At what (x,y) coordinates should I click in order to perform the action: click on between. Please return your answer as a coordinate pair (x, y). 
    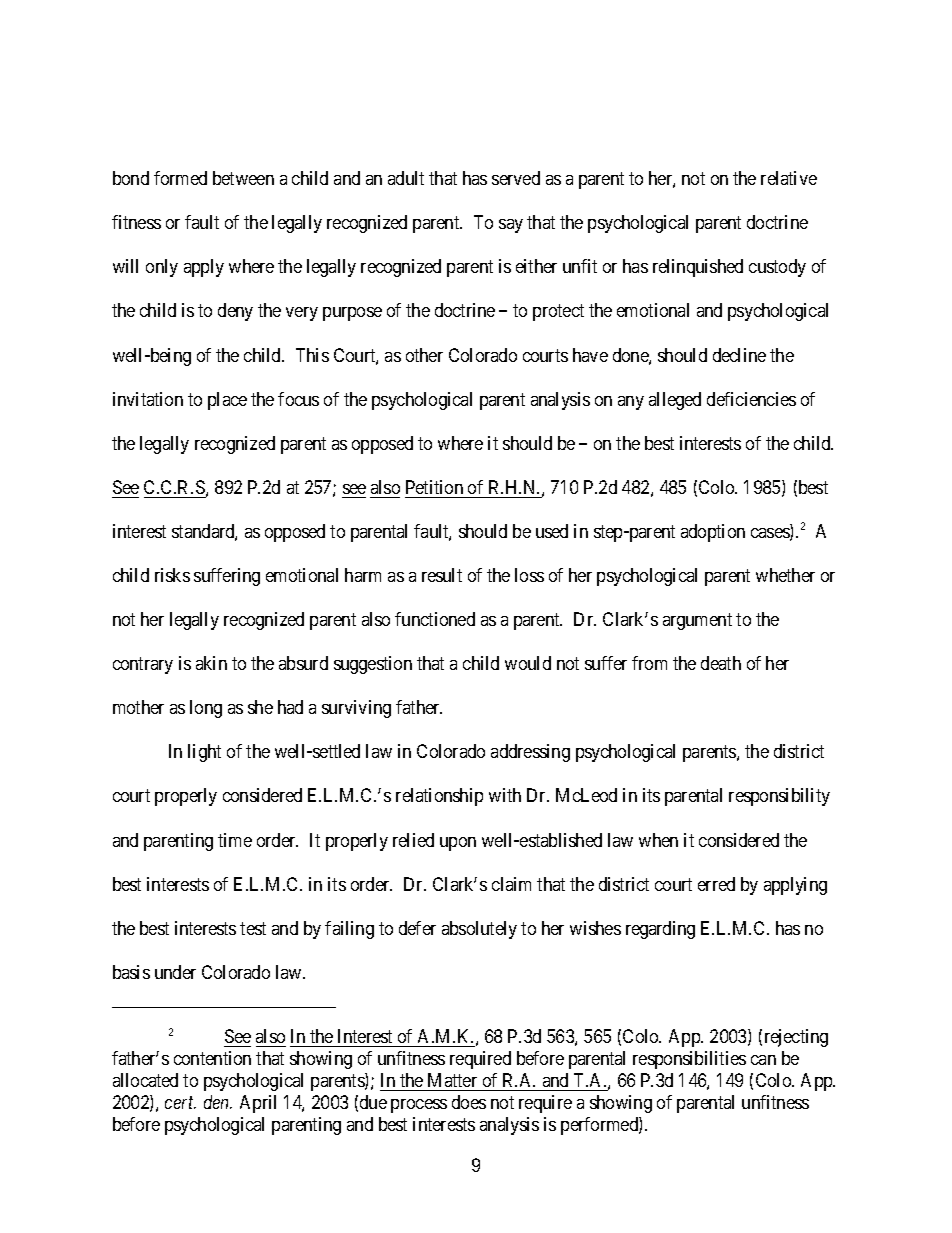
    Looking at the image, I should click on (243, 178).
